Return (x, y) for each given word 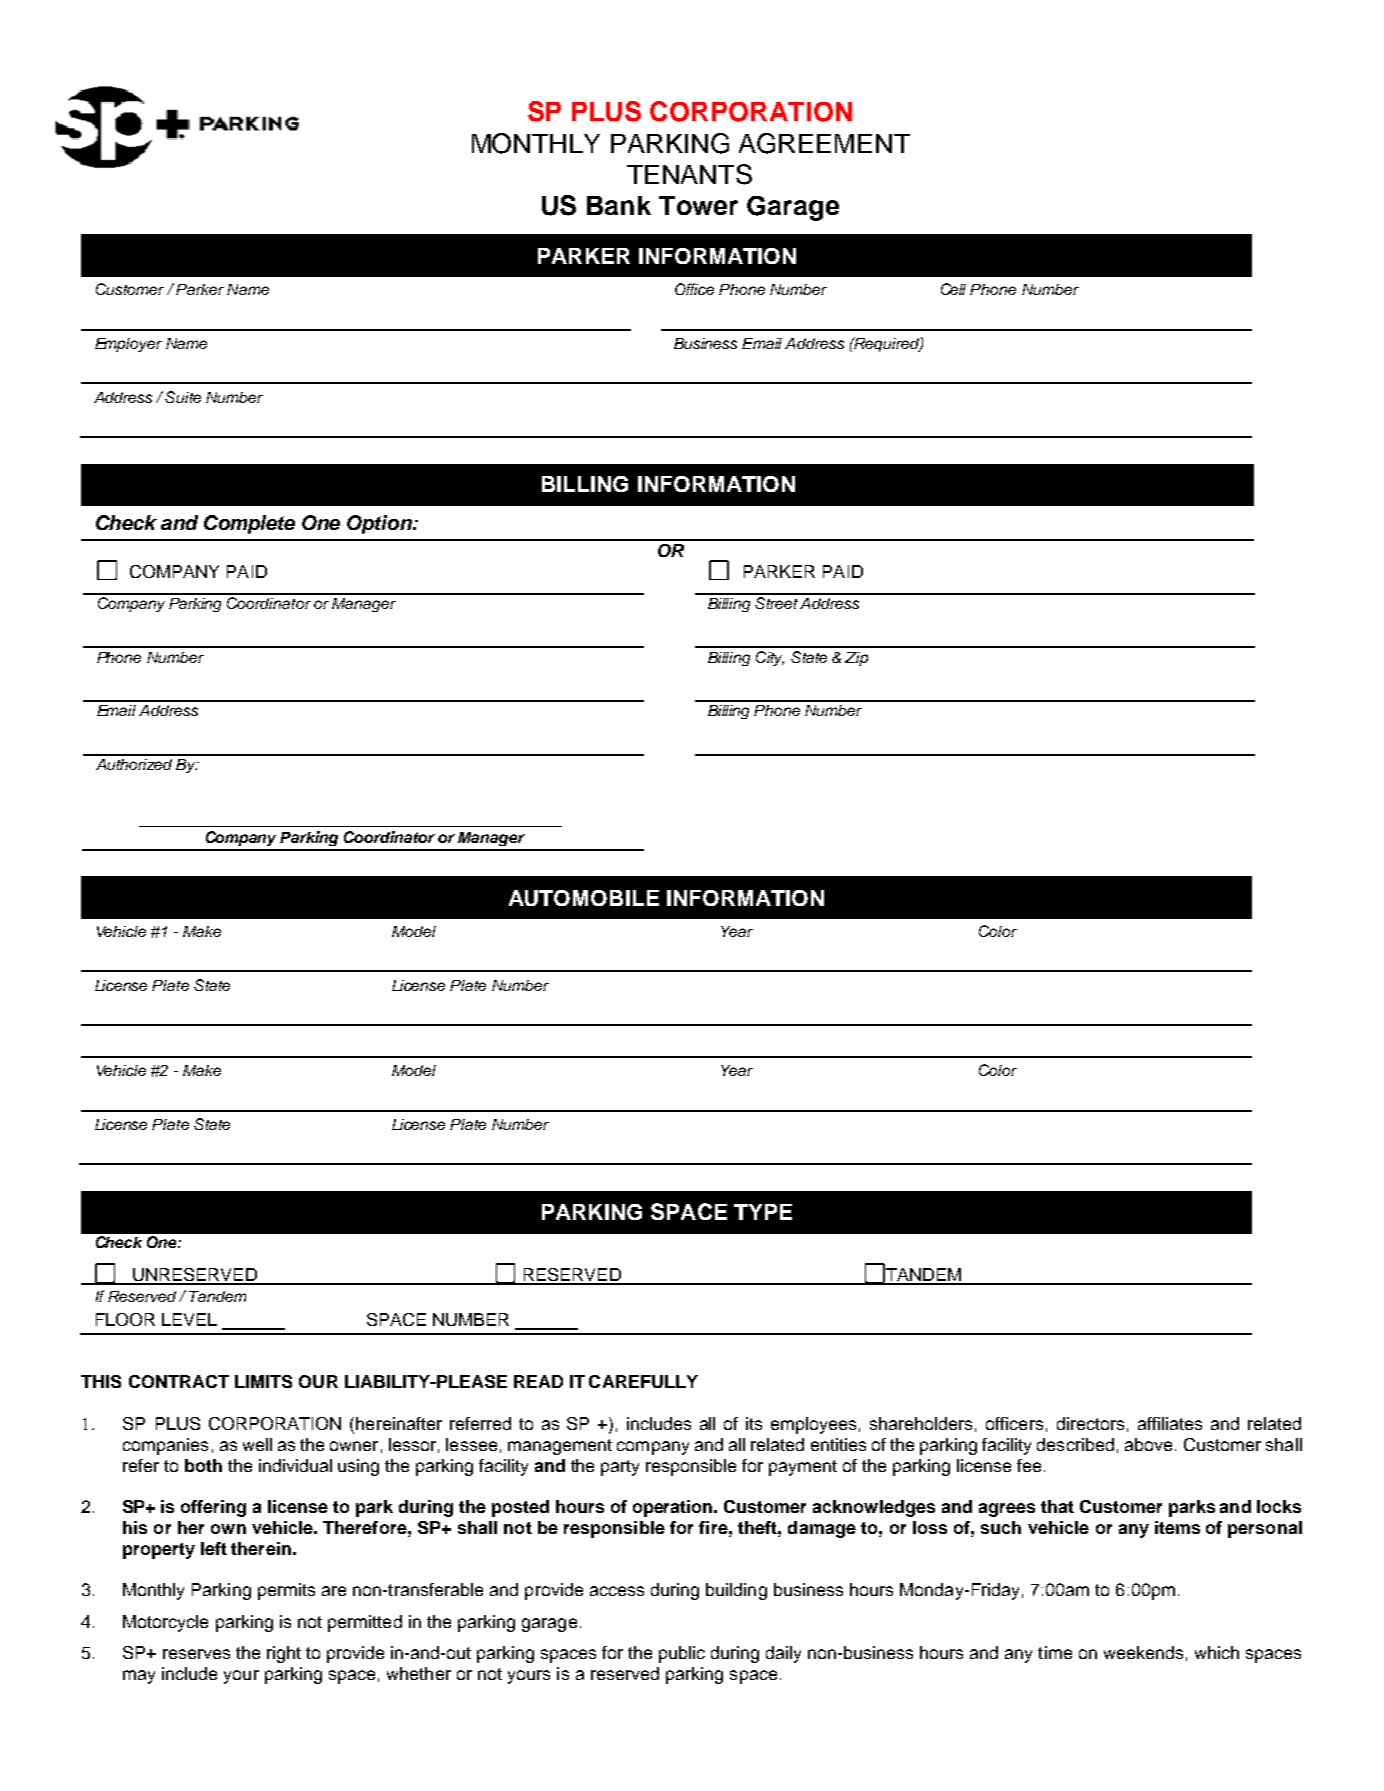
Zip (856, 659)
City (770, 658)
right (284, 1654)
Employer (128, 345)
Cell (953, 289)
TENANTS (689, 174)
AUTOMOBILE (584, 898)
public (682, 1654)
